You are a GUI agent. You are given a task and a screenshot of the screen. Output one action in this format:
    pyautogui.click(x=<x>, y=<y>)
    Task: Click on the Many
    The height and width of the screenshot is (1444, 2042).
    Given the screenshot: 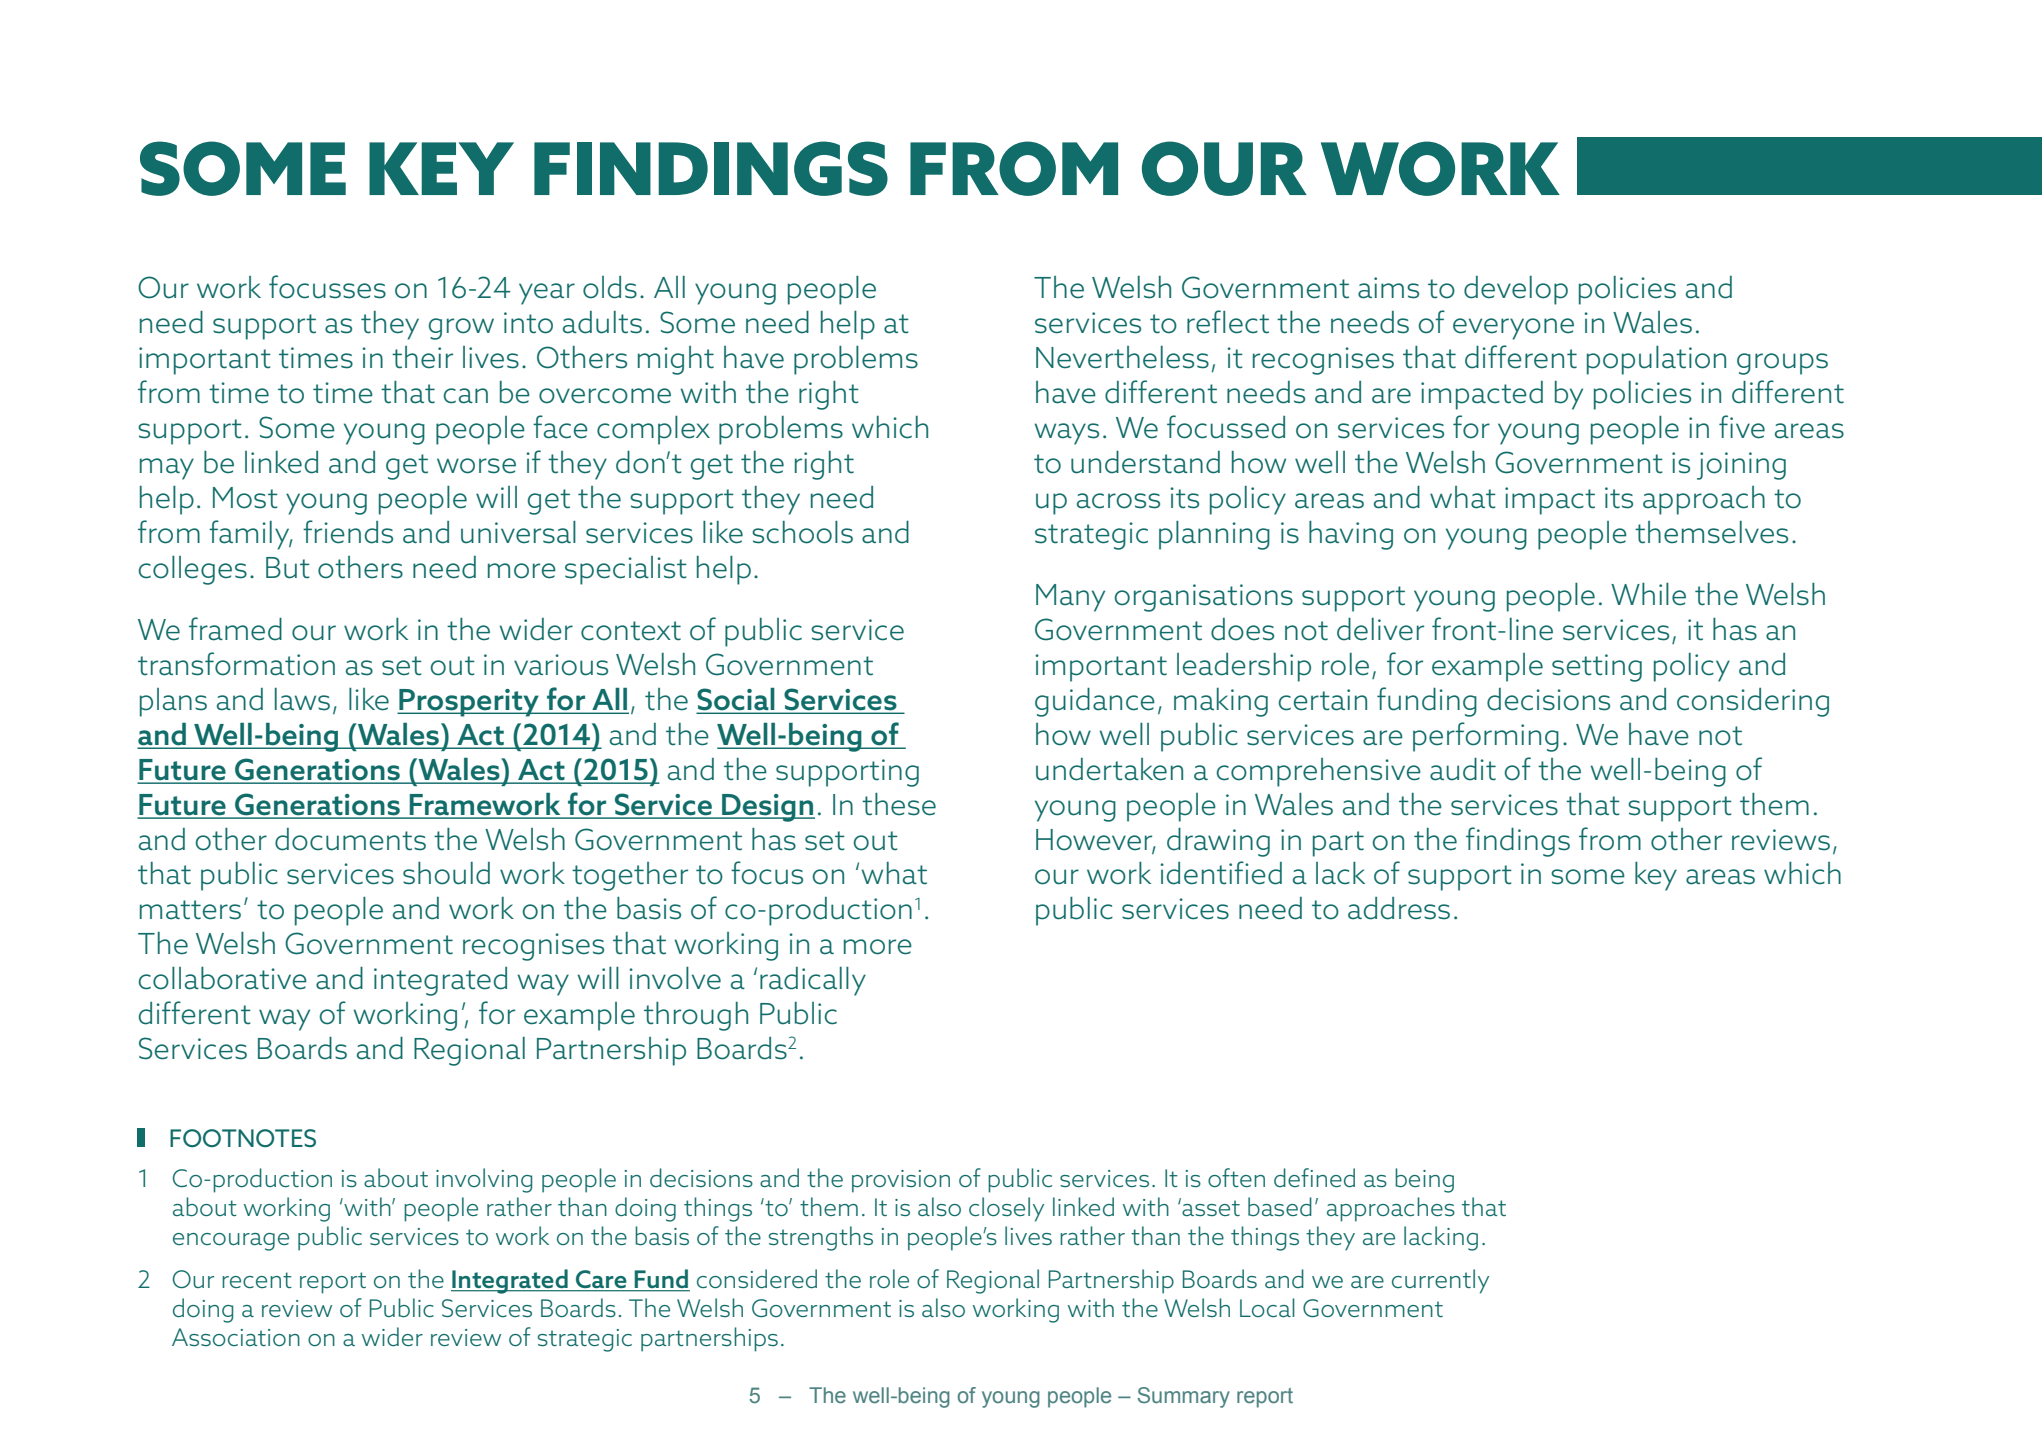 What is the action you would take?
    pyautogui.click(x=1070, y=598)
